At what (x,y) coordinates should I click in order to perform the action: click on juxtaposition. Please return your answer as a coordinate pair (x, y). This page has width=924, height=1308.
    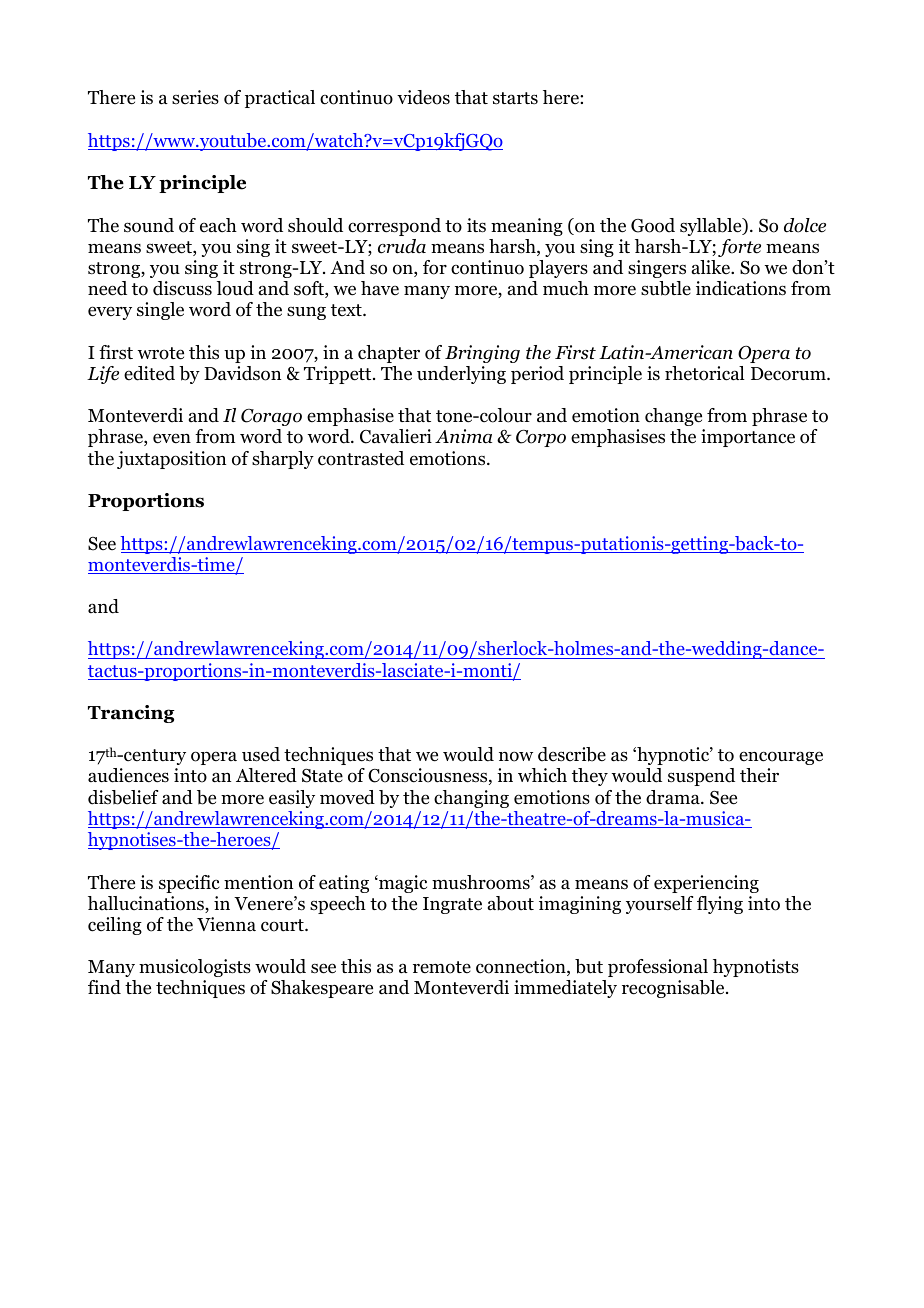
    Looking at the image, I should click on (171, 460).
